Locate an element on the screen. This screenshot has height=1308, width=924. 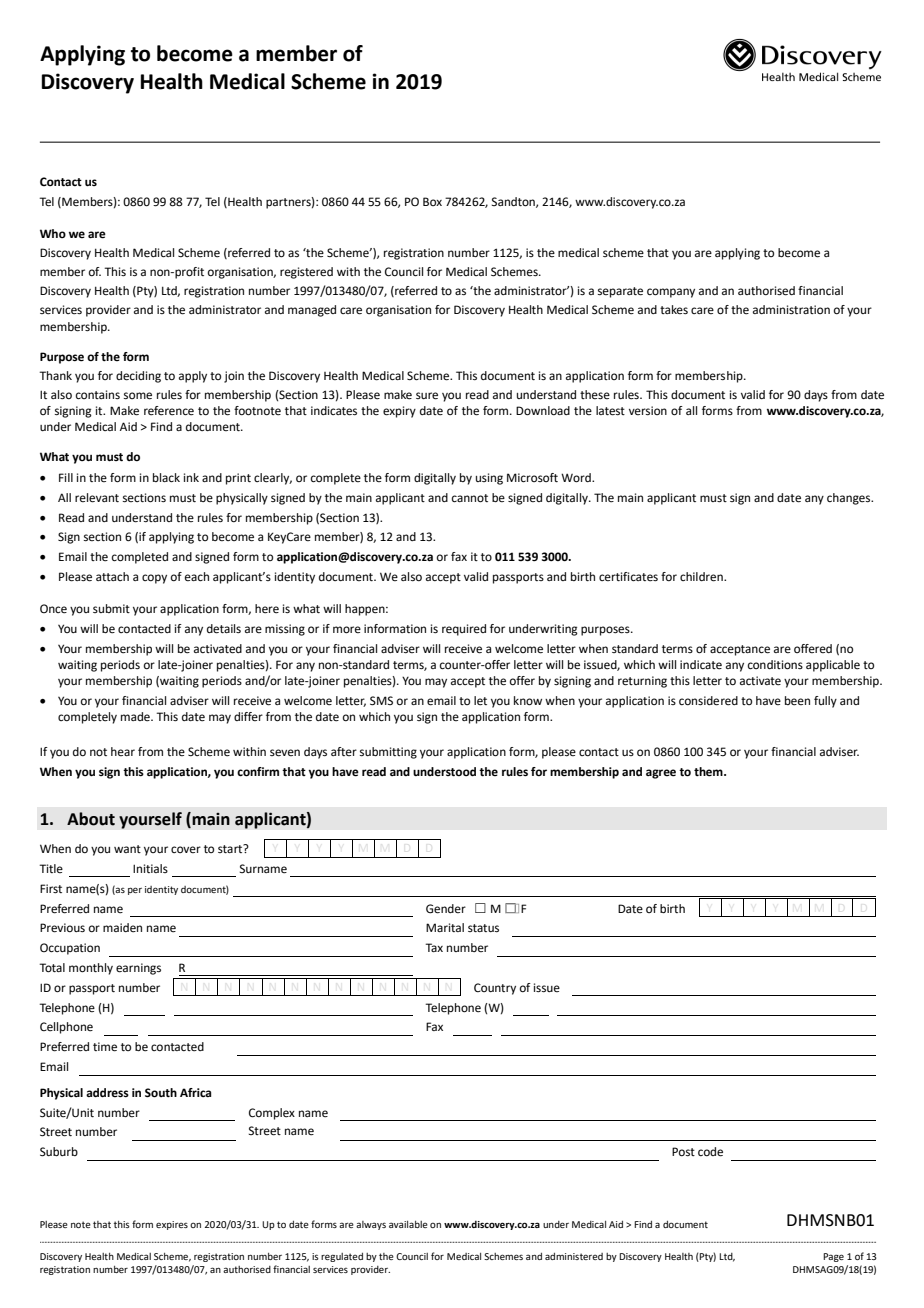
copy is located at coordinates (154, 579).
